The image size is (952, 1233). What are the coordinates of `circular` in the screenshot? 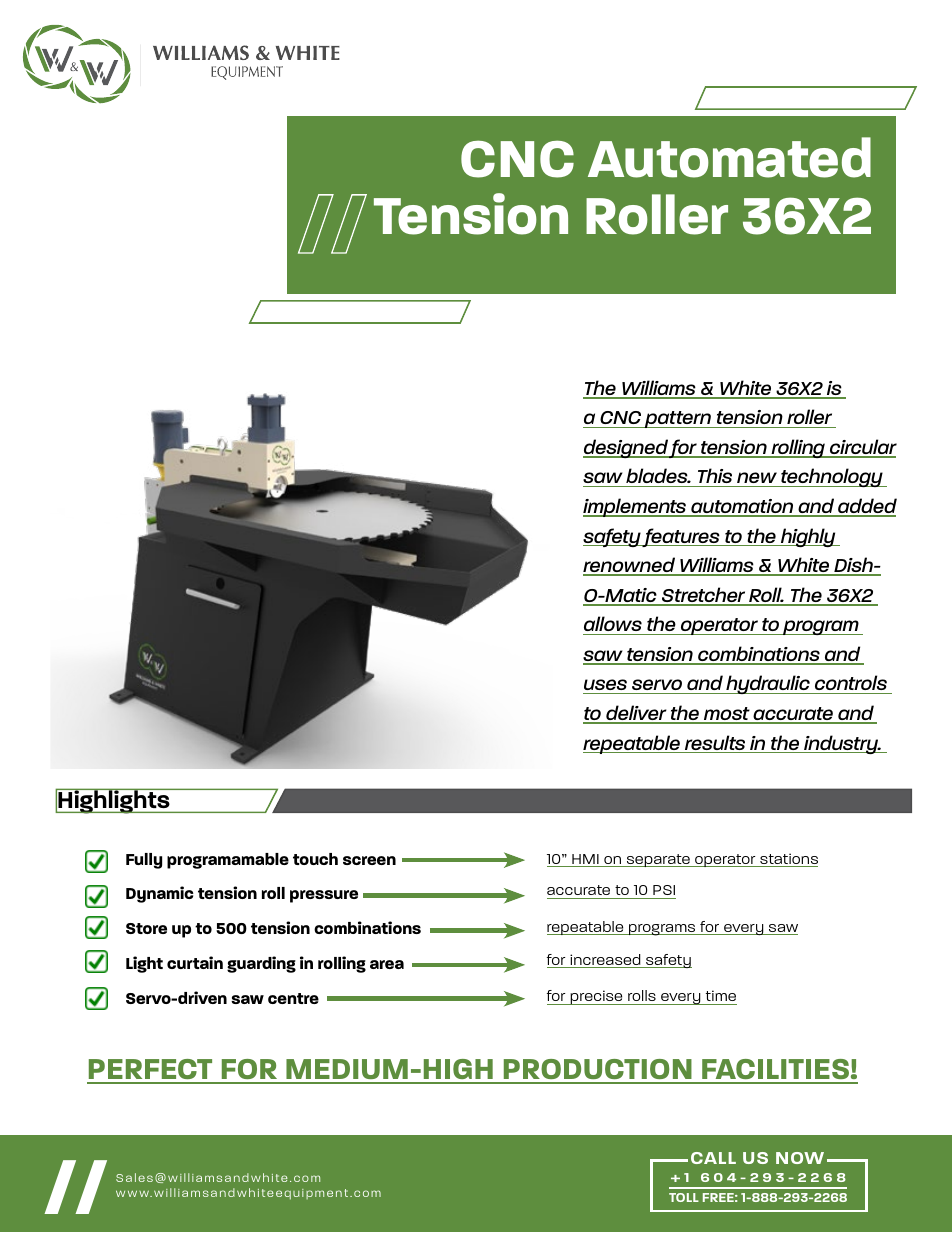 It's located at (862, 448).
